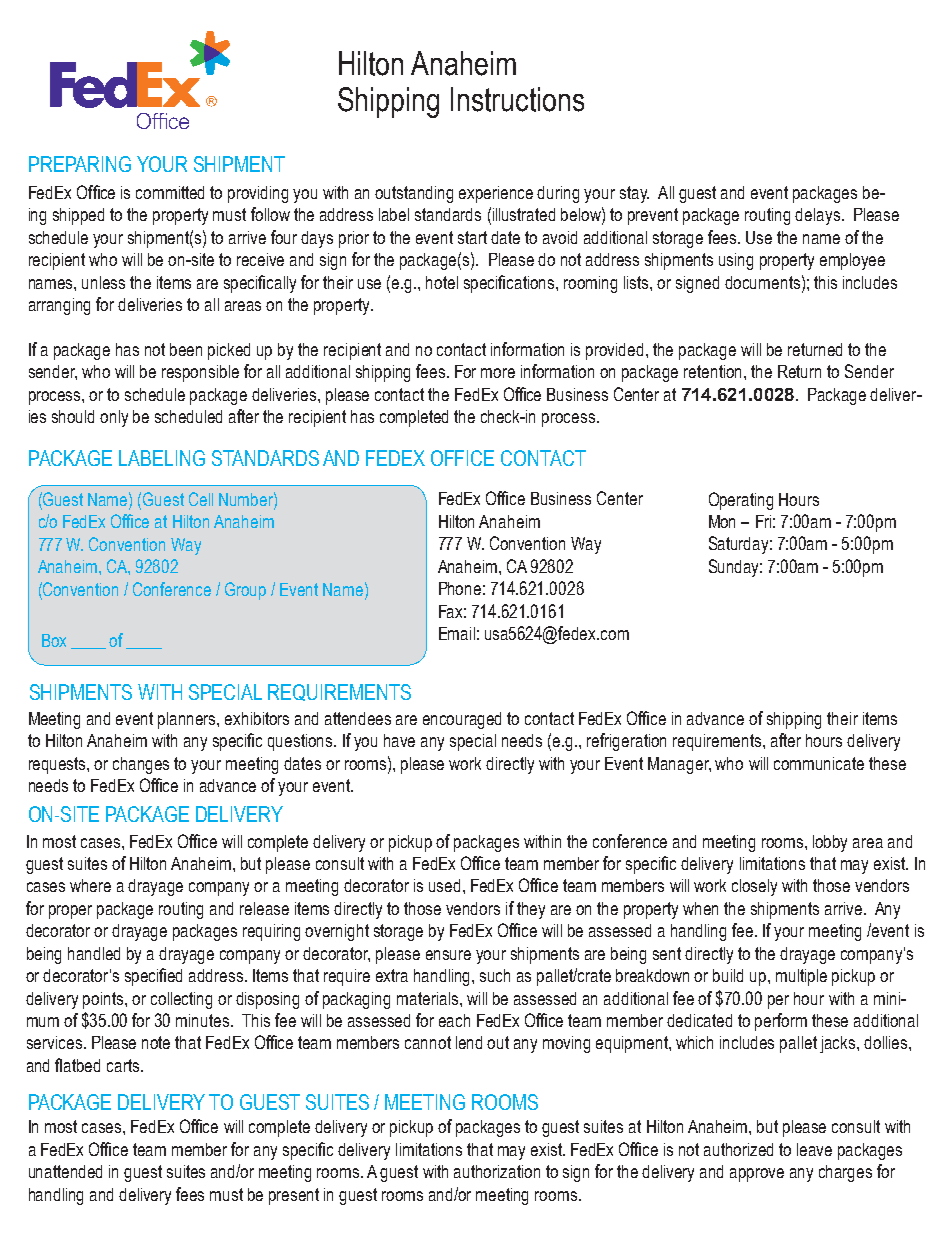 Image resolution: width=952 pixels, height=1233 pixels. What do you see at coordinates (65, 1171) in the page?
I see `unattended` at bounding box center [65, 1171].
